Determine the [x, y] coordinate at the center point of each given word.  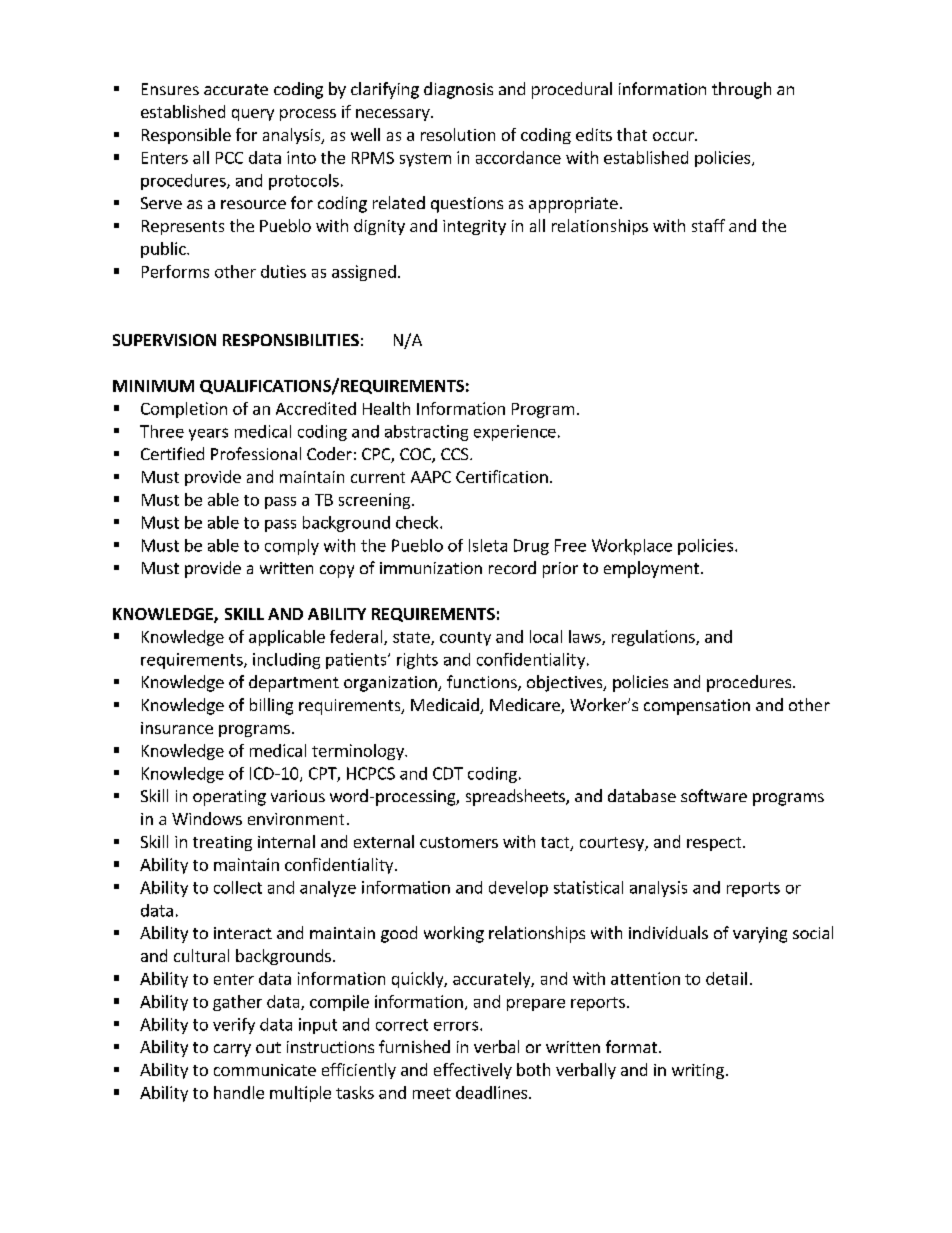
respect [715, 844]
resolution [458, 134]
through [741, 90]
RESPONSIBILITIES [291, 340]
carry [232, 1050]
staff [708, 225]
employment [651, 569]
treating [222, 843]
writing [698, 1071]
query [253, 115]
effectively [473, 1071]
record [512, 567]
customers [459, 842]
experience [515, 433]
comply [292, 547]
